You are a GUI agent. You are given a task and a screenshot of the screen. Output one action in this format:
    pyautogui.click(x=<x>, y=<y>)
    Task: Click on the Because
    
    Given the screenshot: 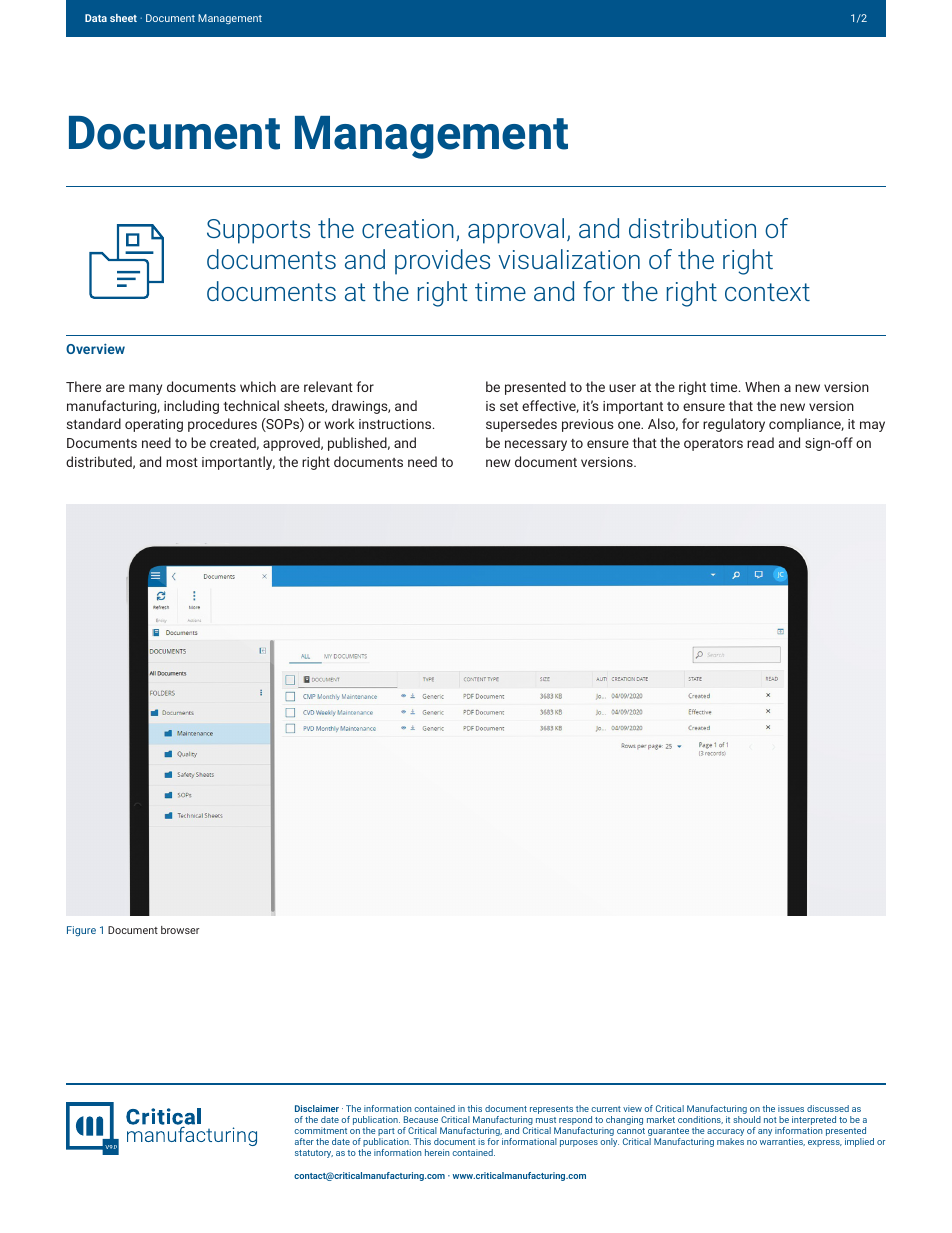 What is the action you would take?
    pyautogui.click(x=421, y=1119)
